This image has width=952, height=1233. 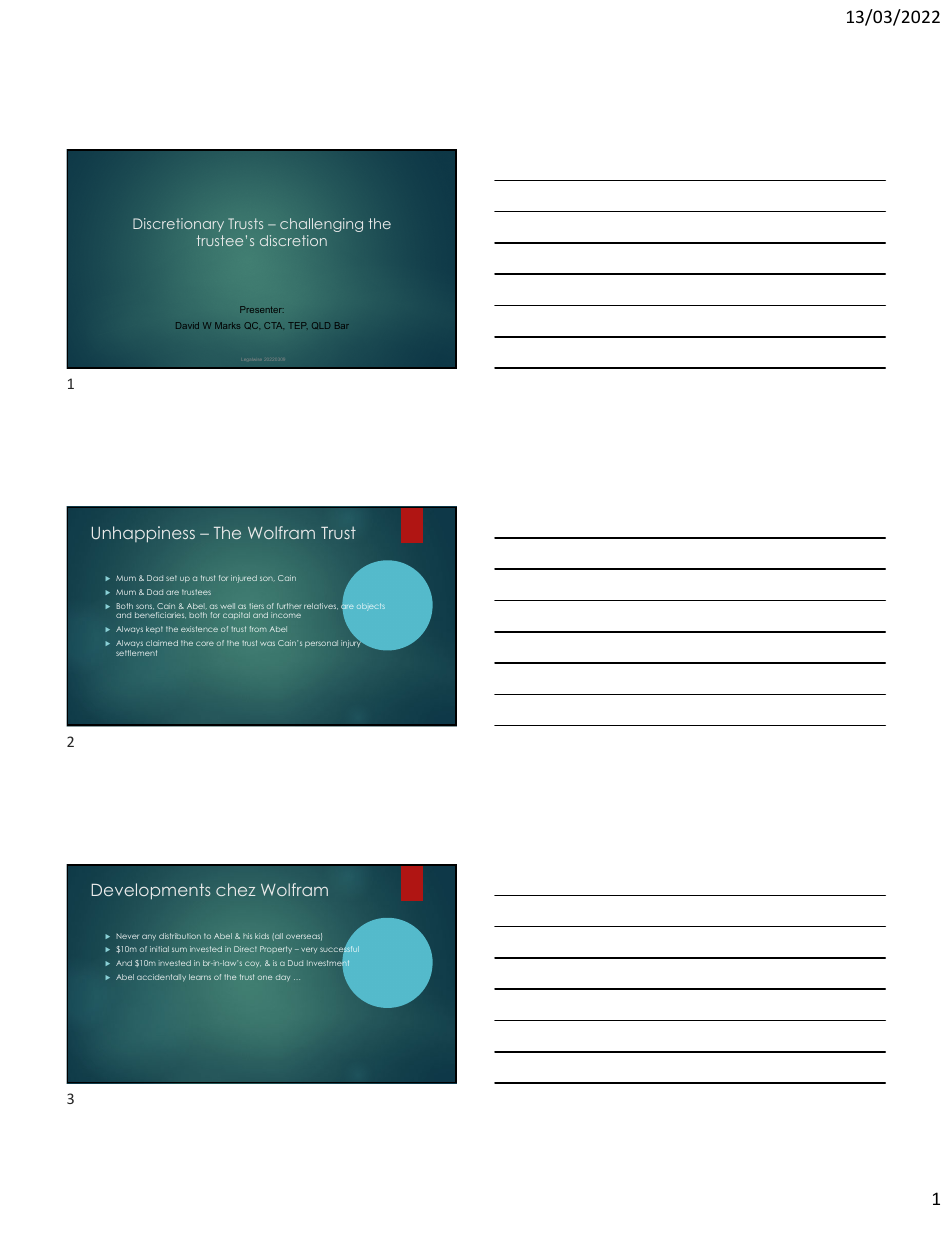 I want to click on injured, so click(x=244, y=579).
